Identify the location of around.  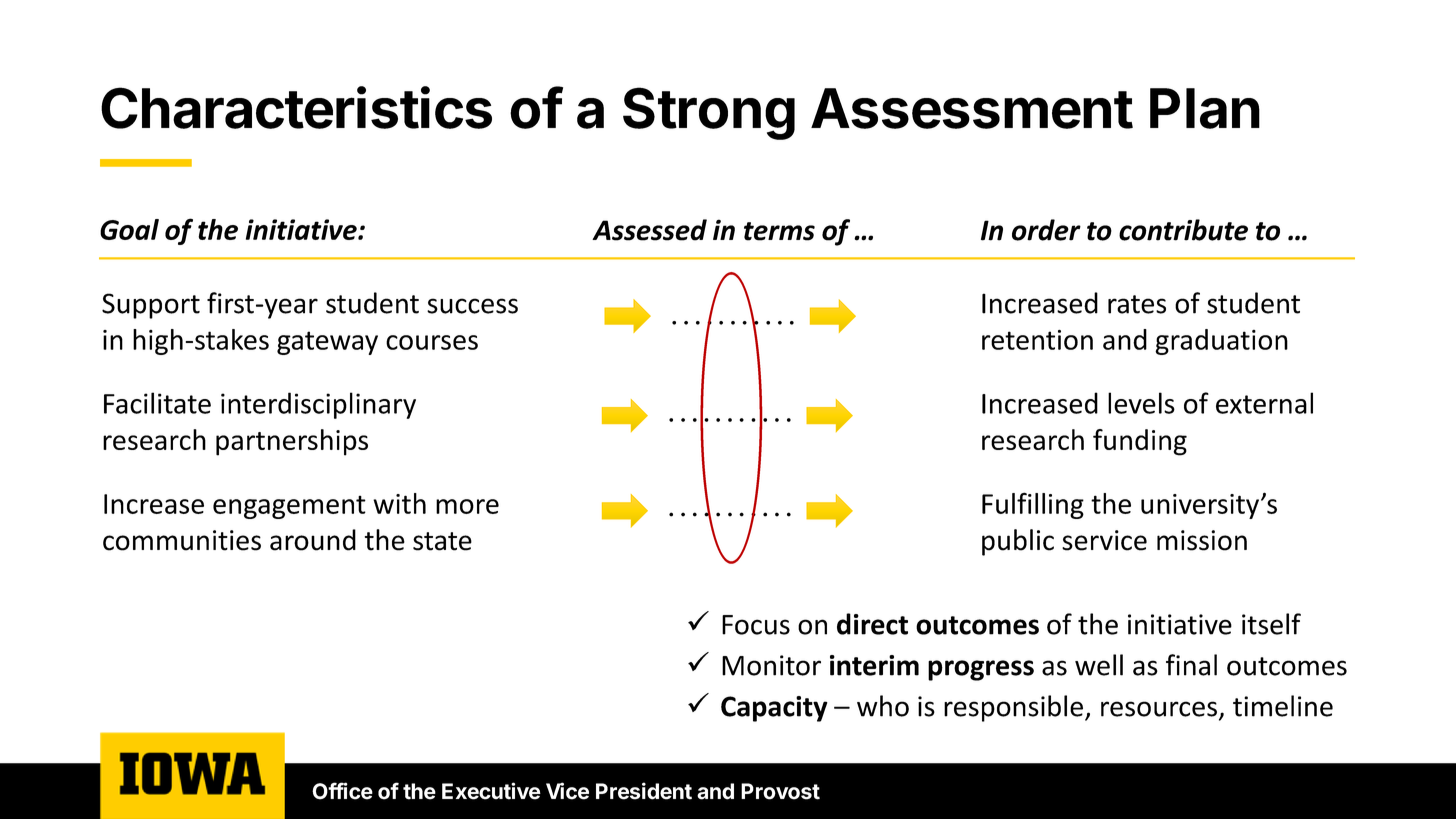
(313, 540).
